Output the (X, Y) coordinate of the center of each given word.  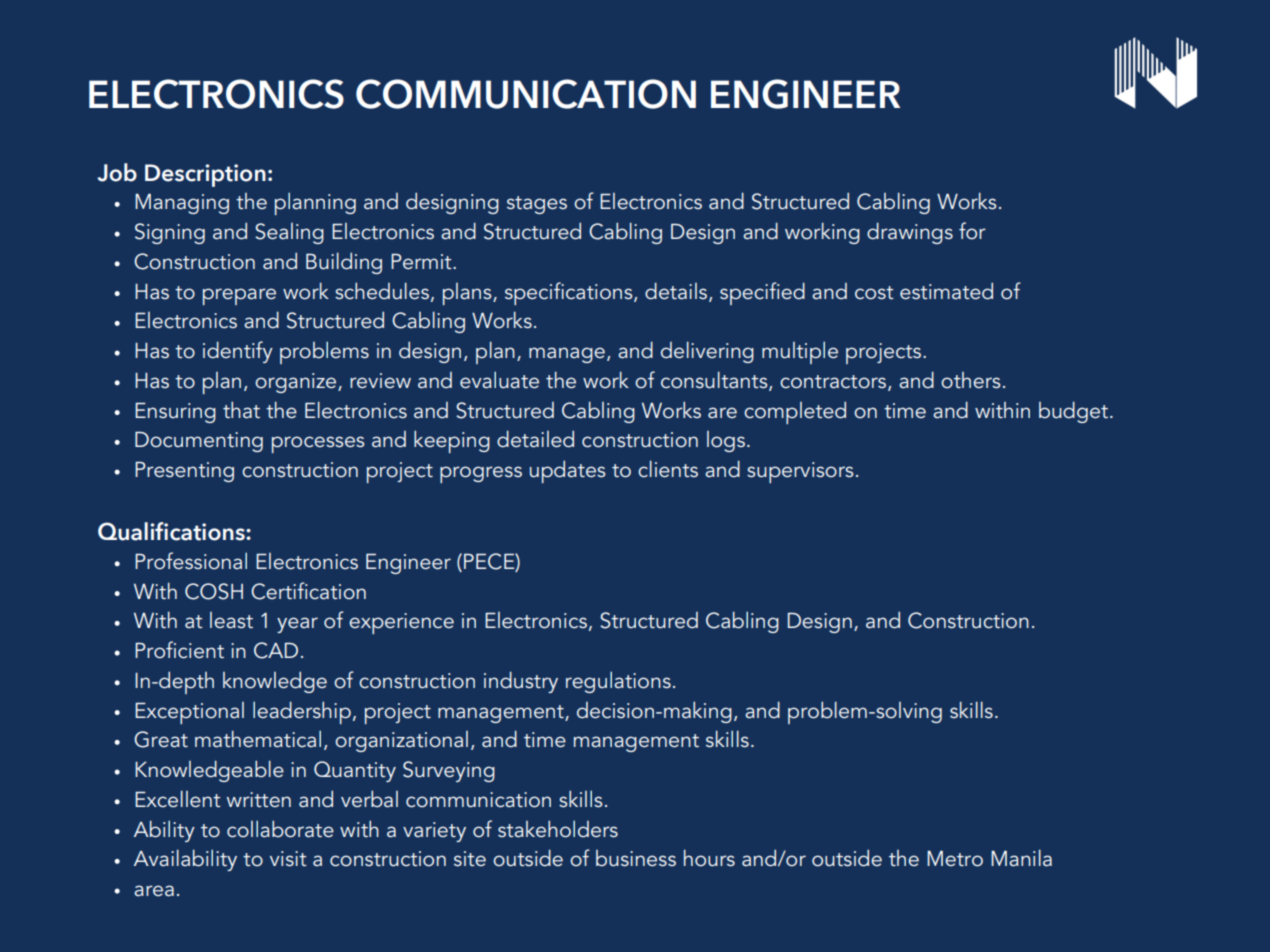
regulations (618, 682)
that (241, 410)
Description (205, 175)
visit (288, 859)
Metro (955, 859)
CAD (276, 650)
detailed (535, 439)
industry (521, 682)
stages (537, 205)
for (972, 231)
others (971, 380)
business (636, 858)
